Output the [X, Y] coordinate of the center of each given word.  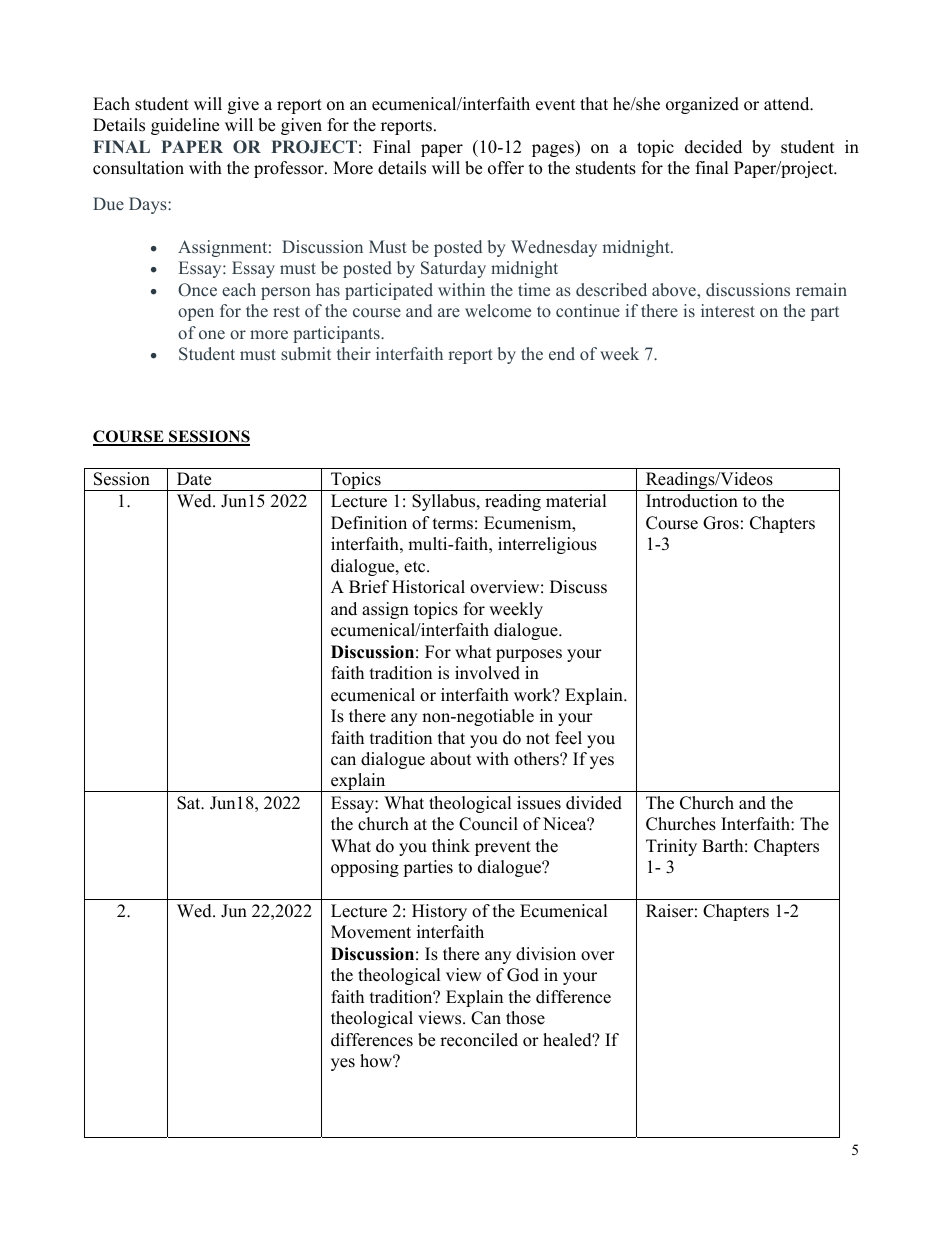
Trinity [671, 847]
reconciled [479, 1040]
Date [194, 479]
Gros [721, 523]
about [451, 759]
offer [506, 168]
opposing [365, 868]
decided [713, 147]
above [675, 290]
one [212, 334]
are [449, 312]
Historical [428, 587]
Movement [371, 932]
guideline [185, 126]
